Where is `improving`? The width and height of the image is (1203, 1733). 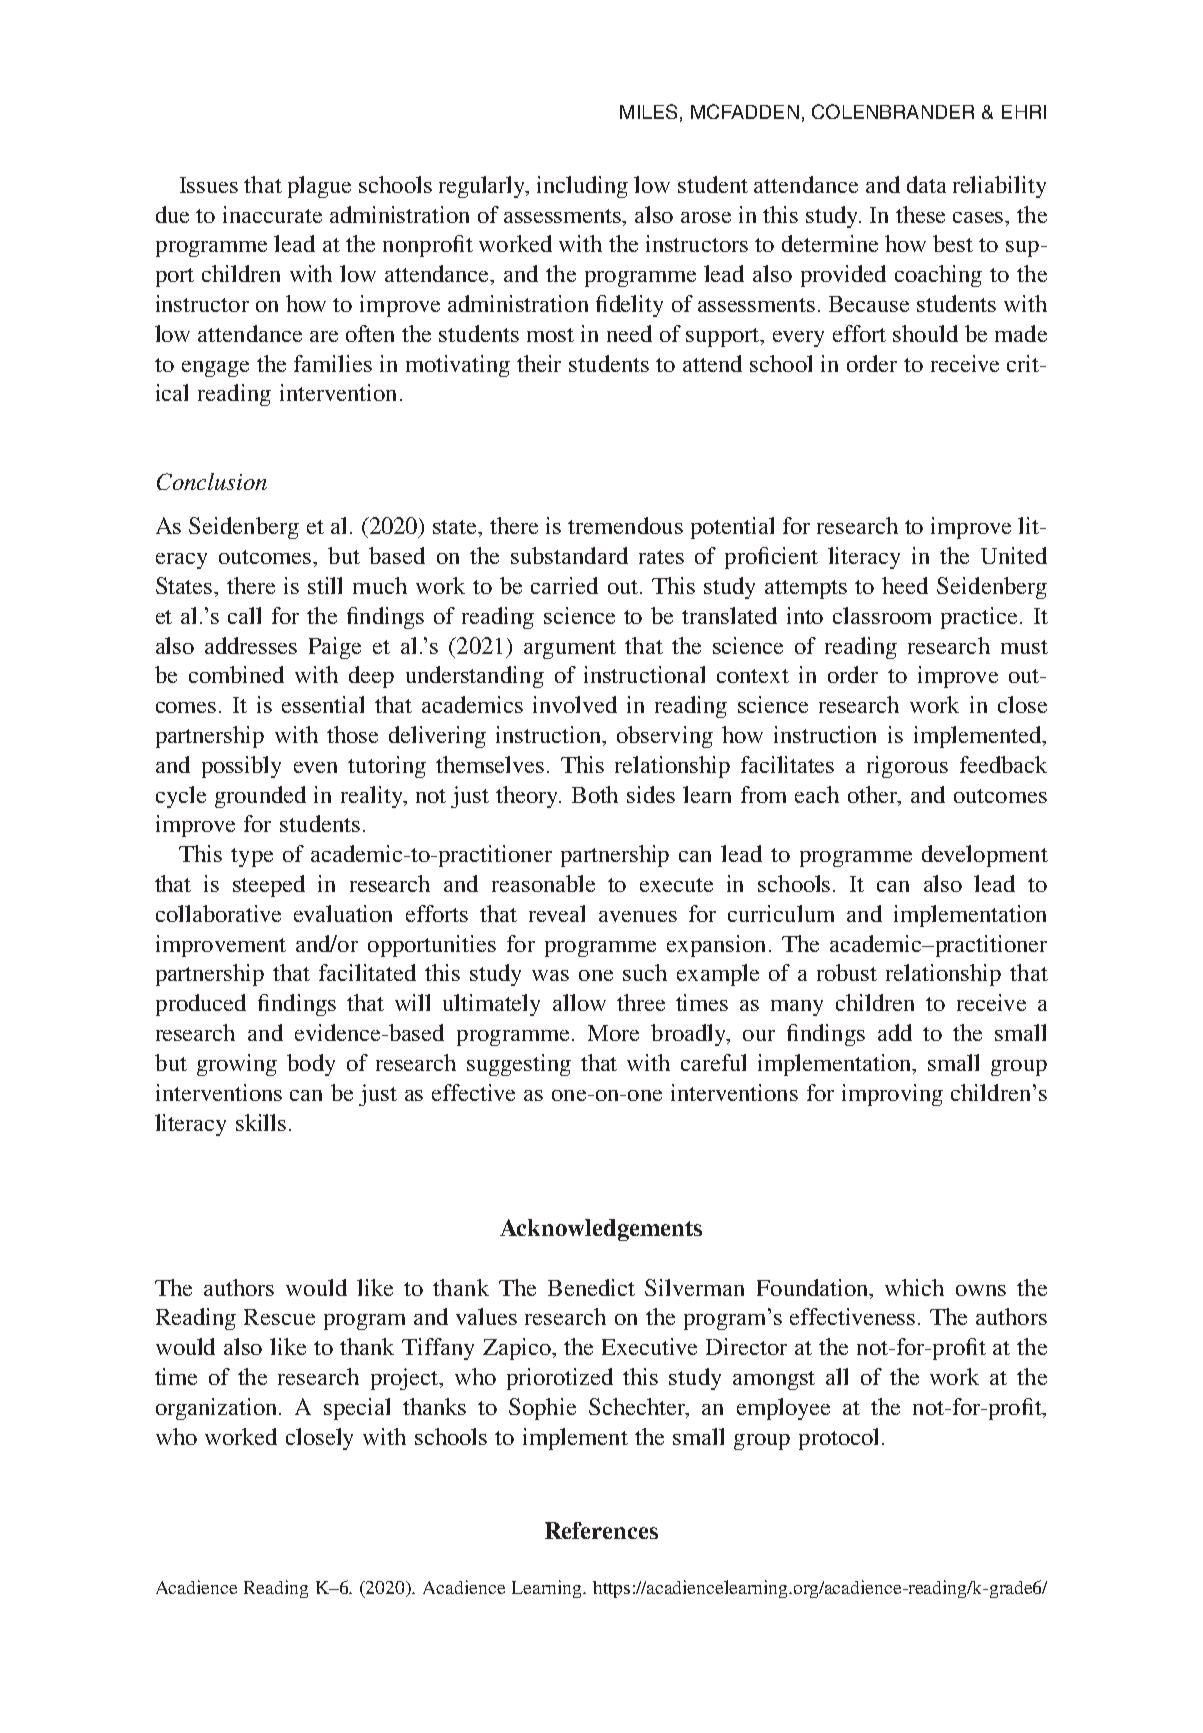
improving is located at coordinates (892, 1095).
